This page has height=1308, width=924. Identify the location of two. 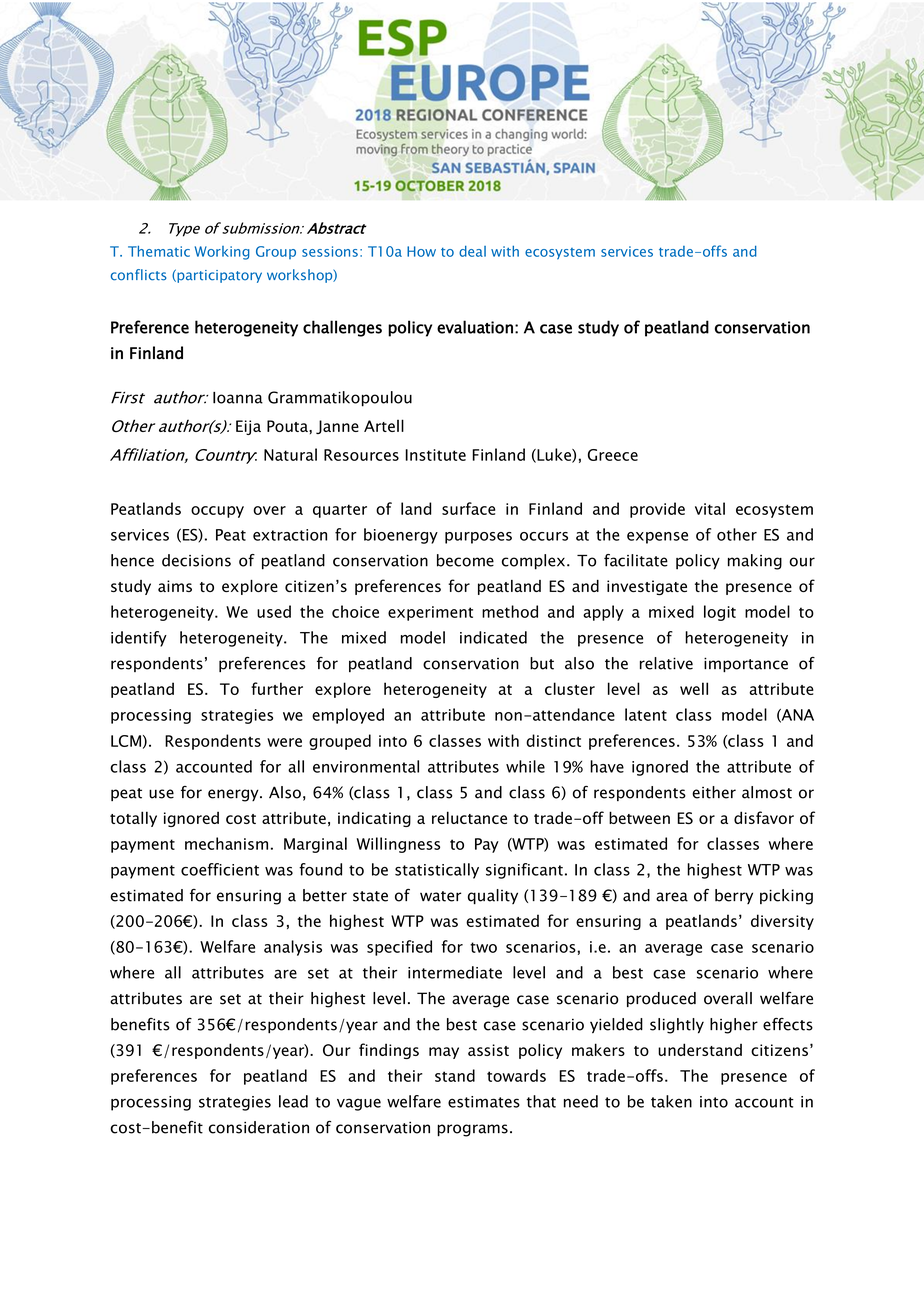
(483, 947).
